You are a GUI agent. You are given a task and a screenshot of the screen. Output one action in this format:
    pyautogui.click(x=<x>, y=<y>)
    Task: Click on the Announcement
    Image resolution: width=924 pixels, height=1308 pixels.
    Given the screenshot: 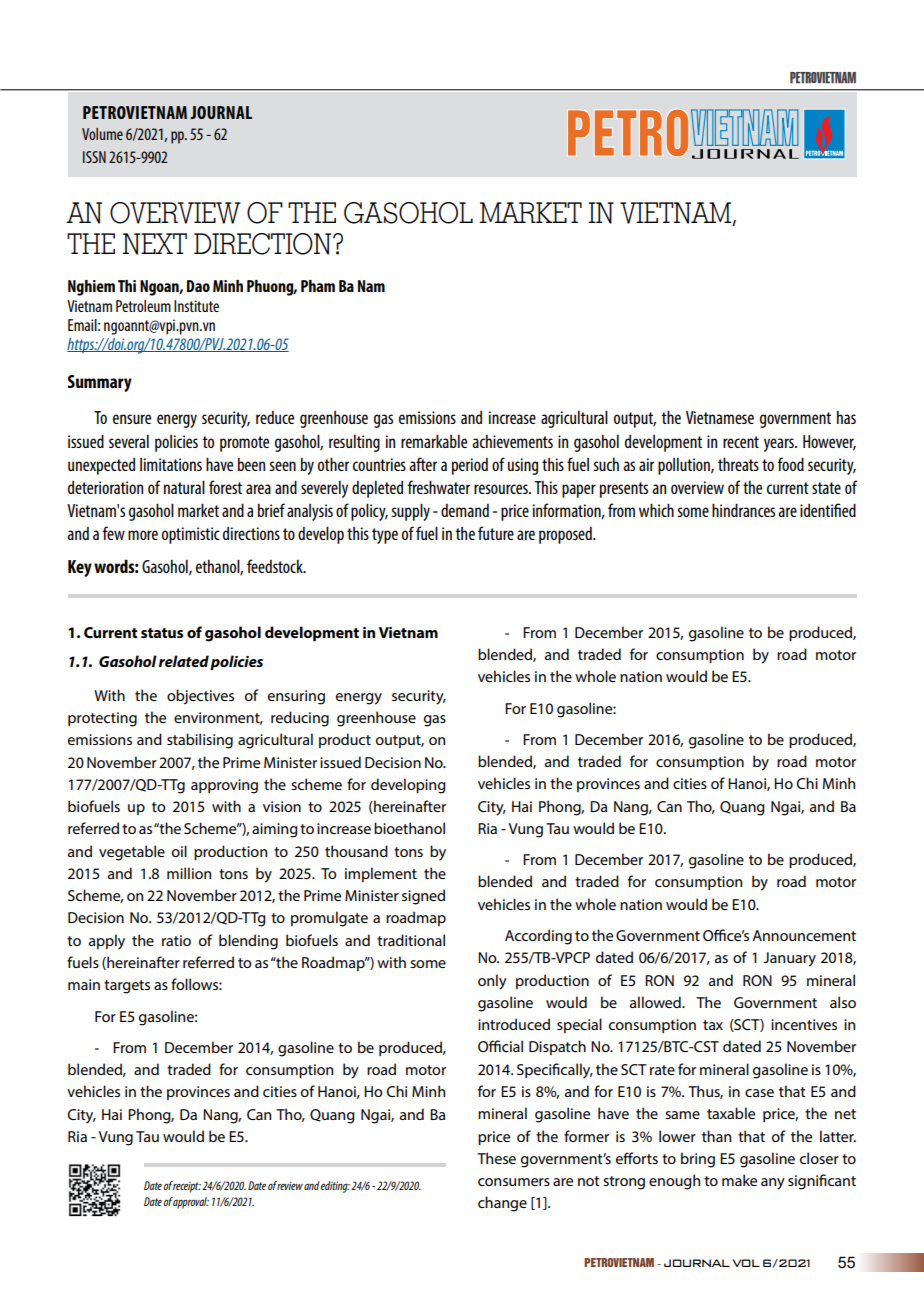 What is the action you would take?
    pyautogui.click(x=804, y=935)
